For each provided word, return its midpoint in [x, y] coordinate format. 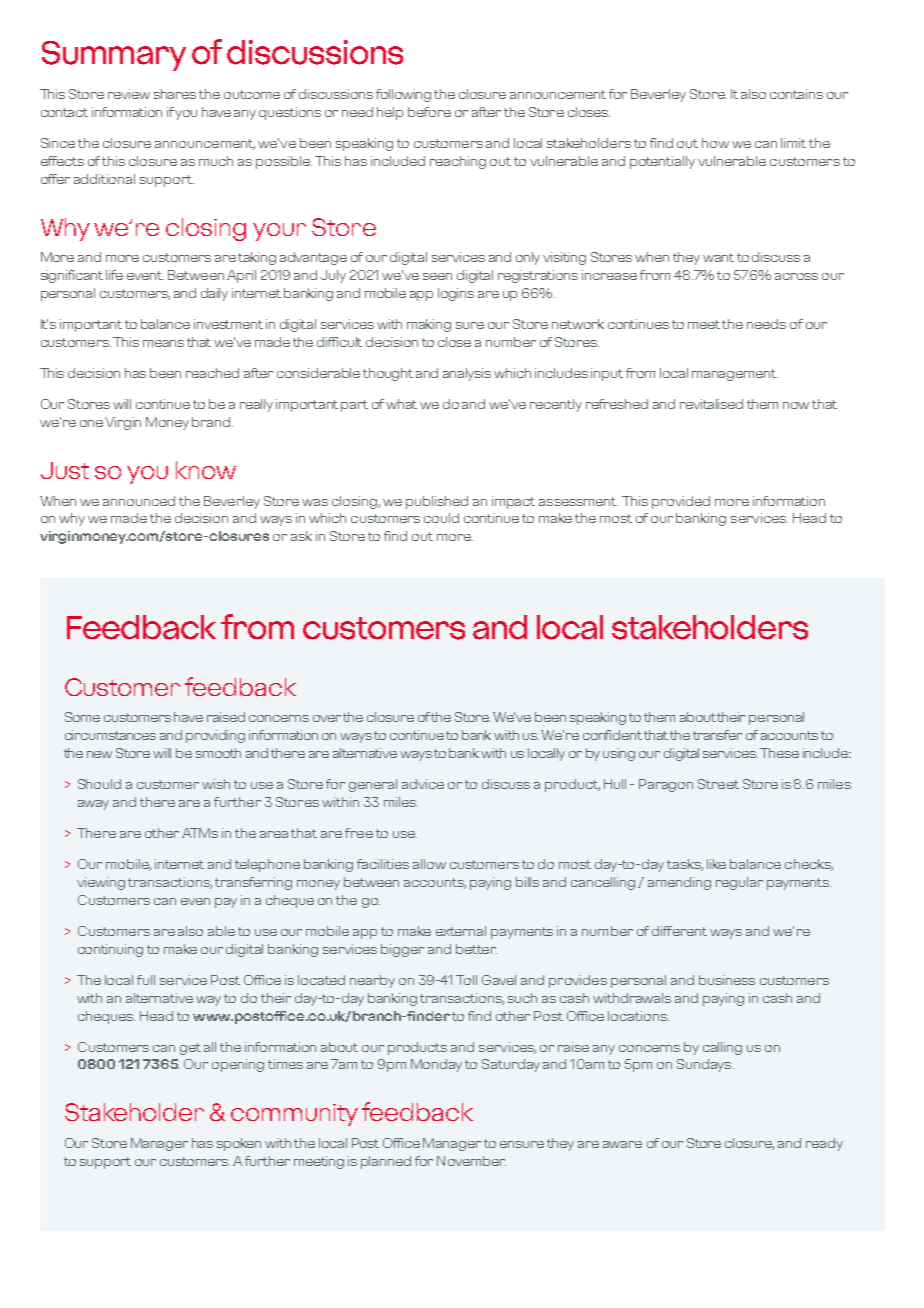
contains [796, 94]
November [471, 1161]
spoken [239, 1144]
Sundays [705, 1065]
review [129, 94]
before [429, 112]
